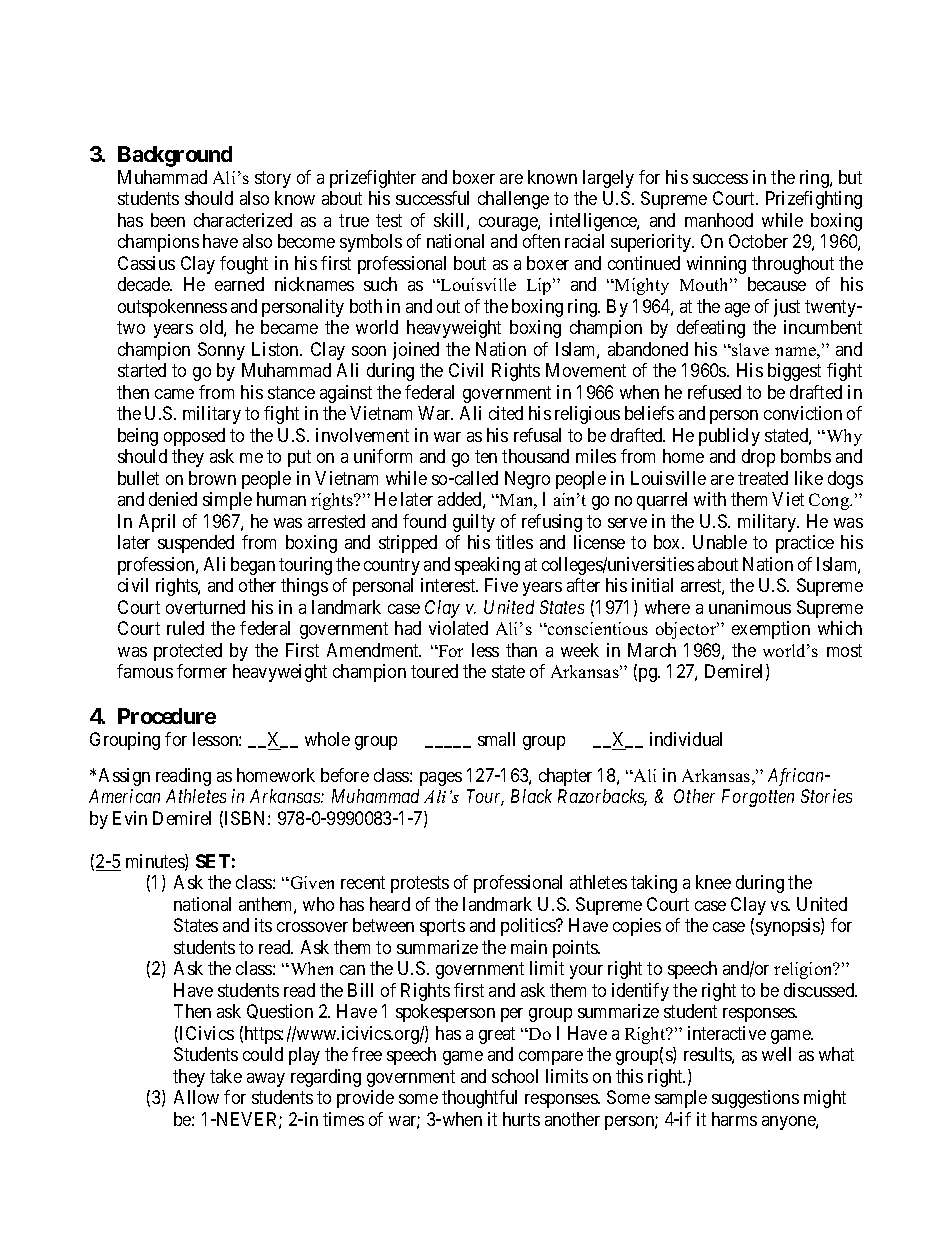  What do you see at coordinates (771, 630) in the document?
I see `exemption` at bounding box center [771, 630].
